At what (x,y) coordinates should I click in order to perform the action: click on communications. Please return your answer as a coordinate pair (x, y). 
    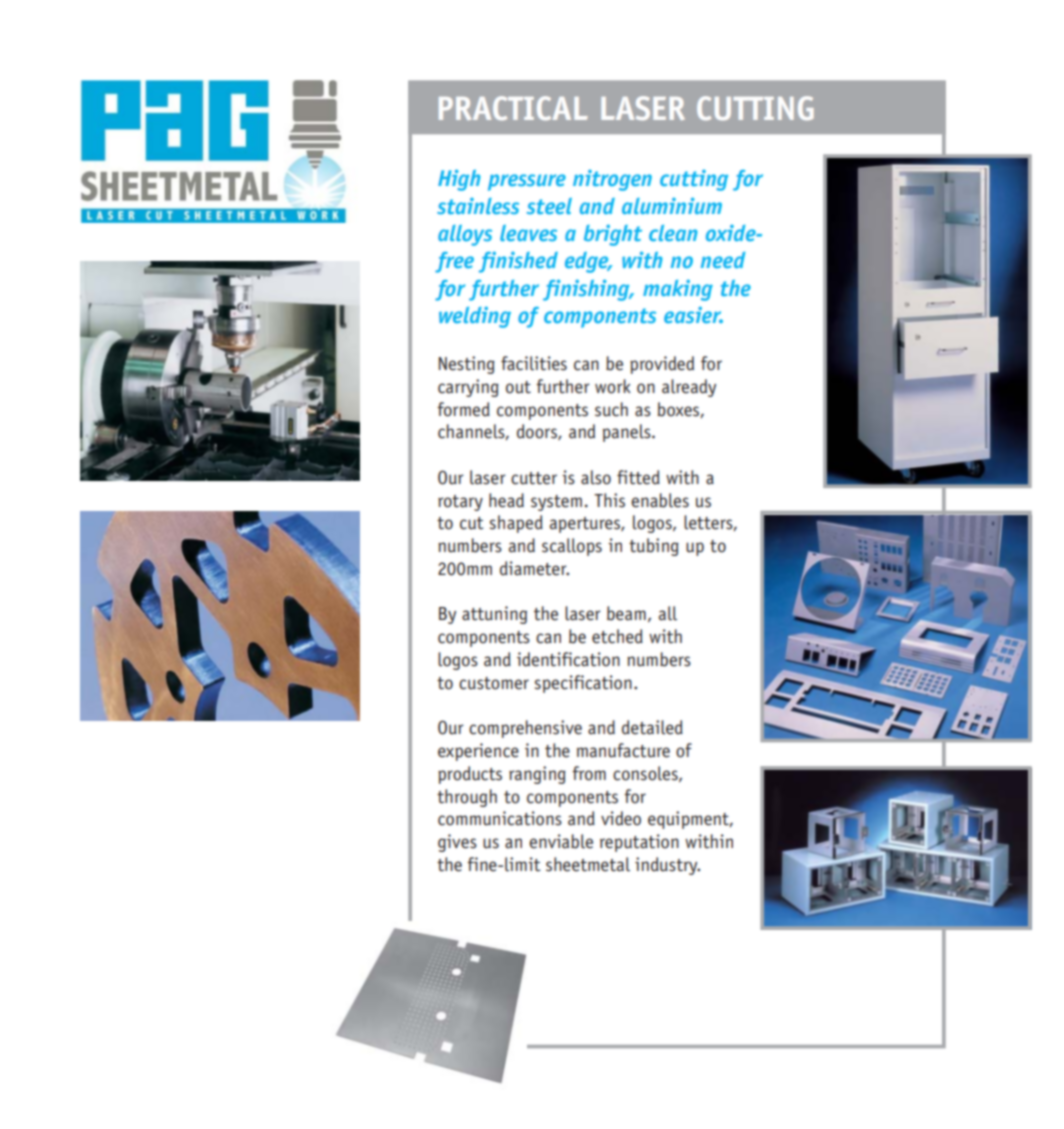
    Looking at the image, I should click on (500, 818).
